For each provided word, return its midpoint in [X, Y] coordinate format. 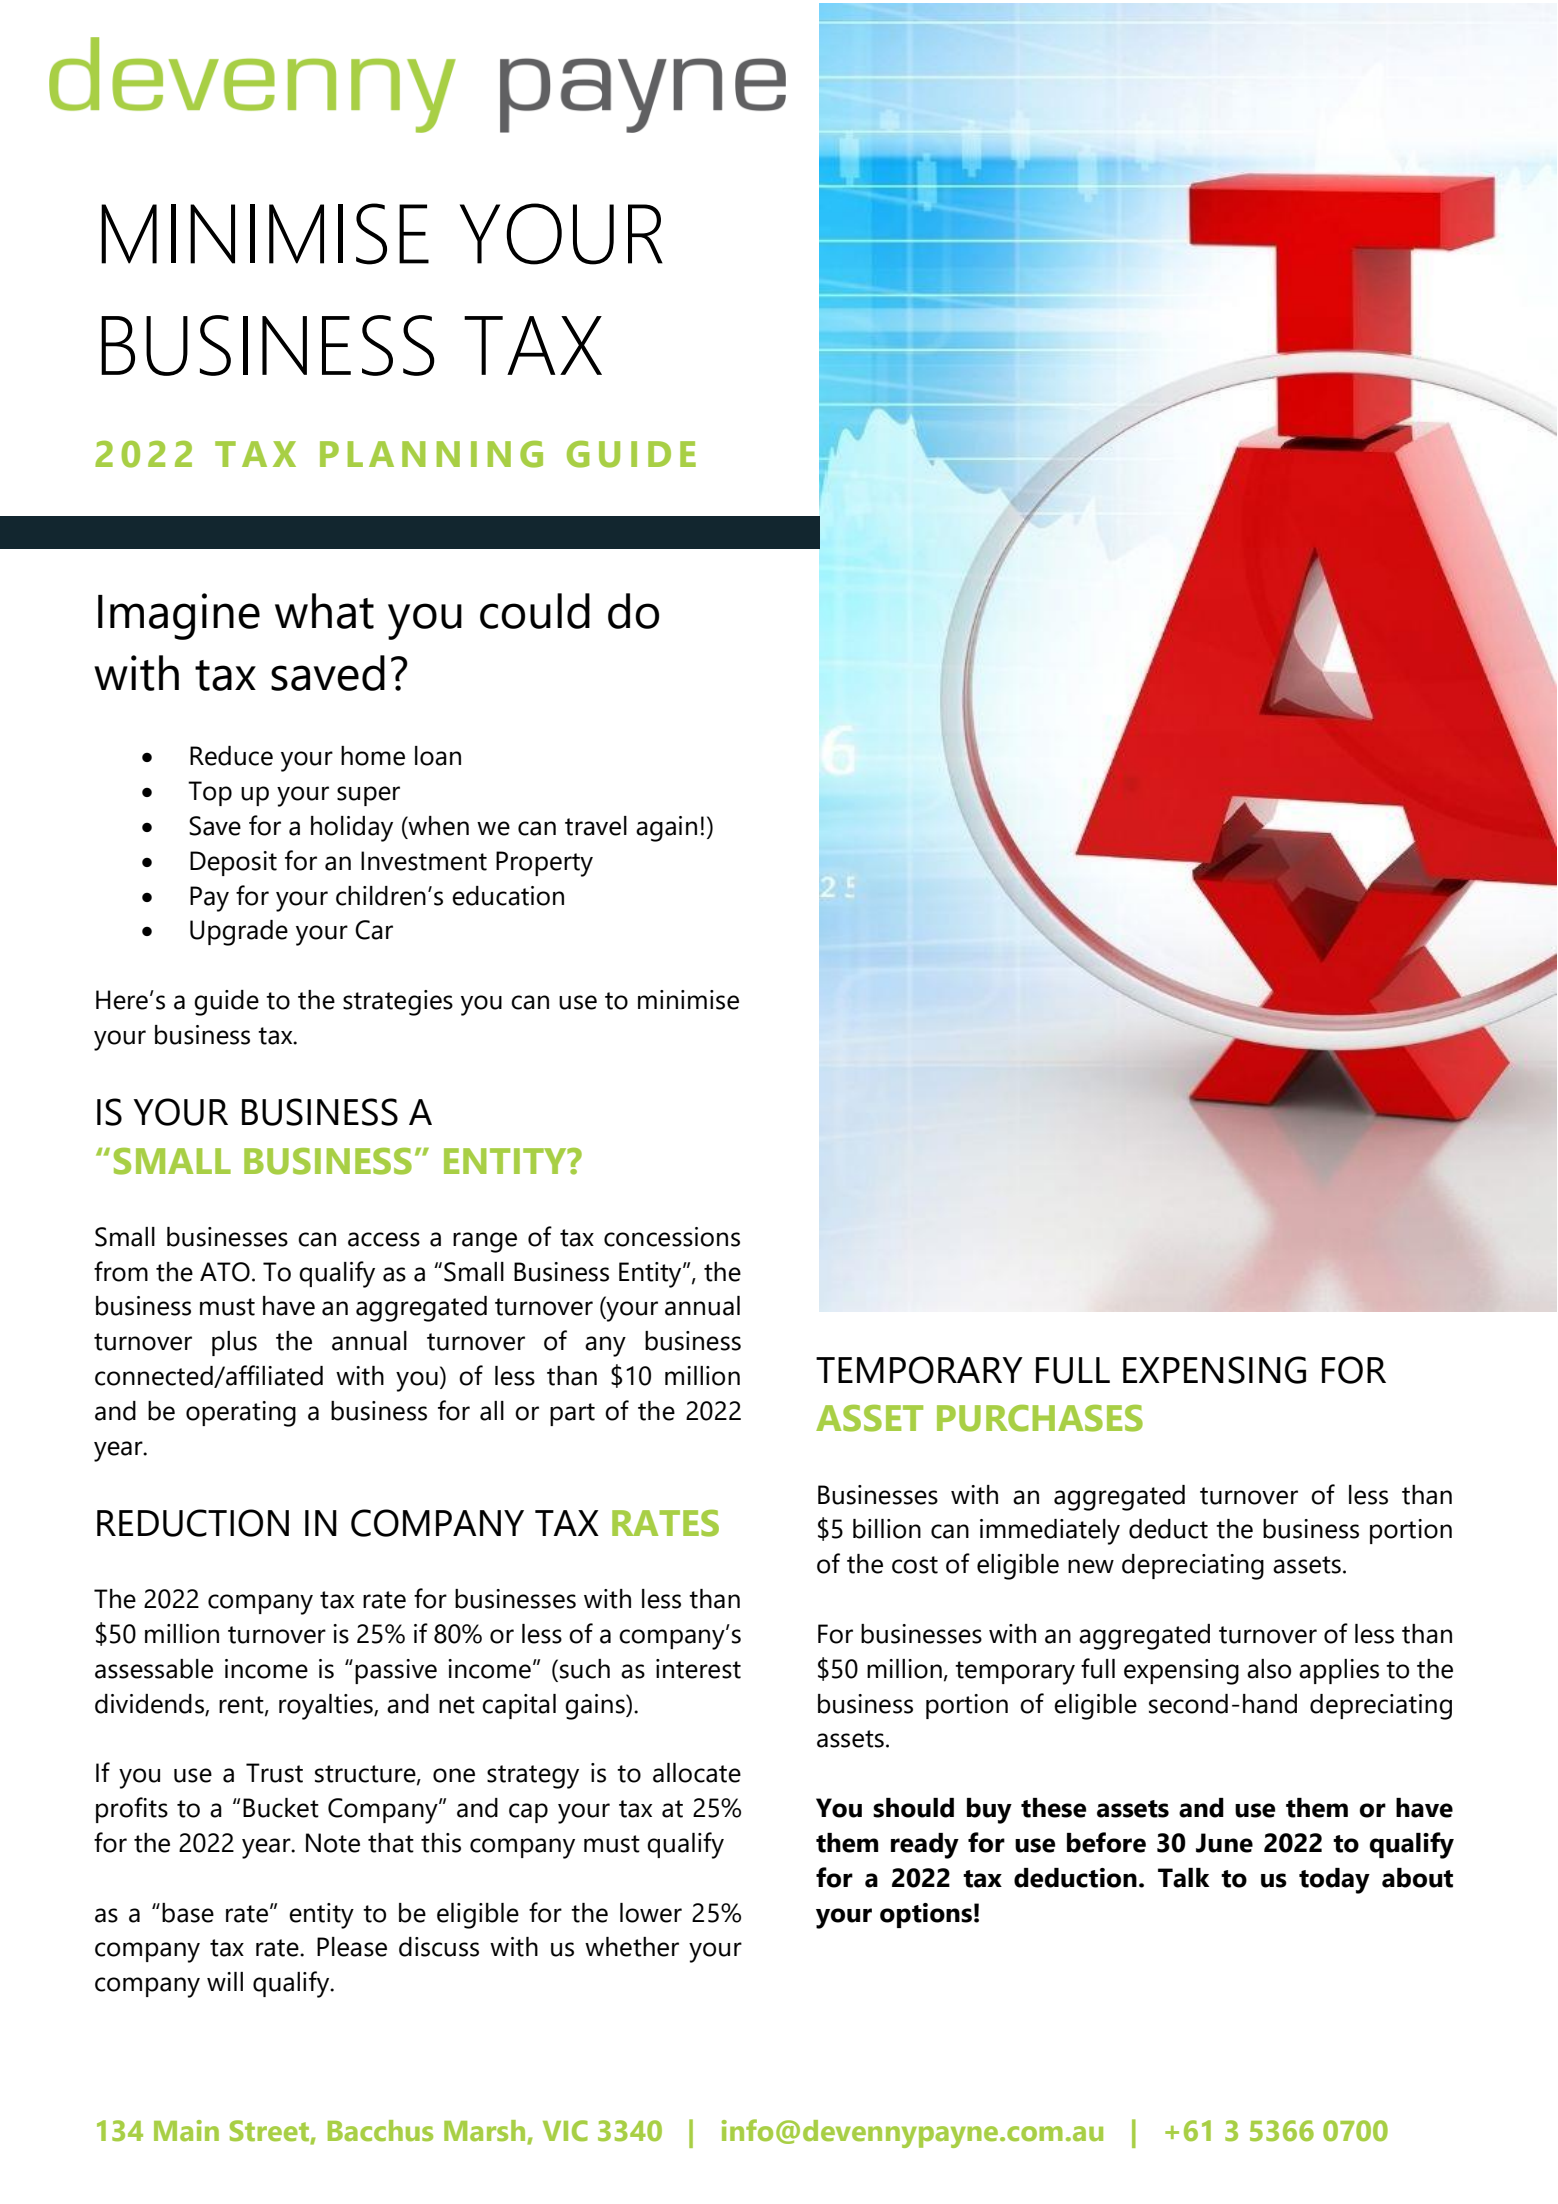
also [1269, 1669]
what [324, 611]
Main [186, 2131]
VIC [565, 2131]
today [1334, 1881]
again [666, 829]
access [384, 1239]
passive [396, 1671]
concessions [672, 1237]
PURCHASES [1040, 1418]
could [535, 611]
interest [698, 1669]
